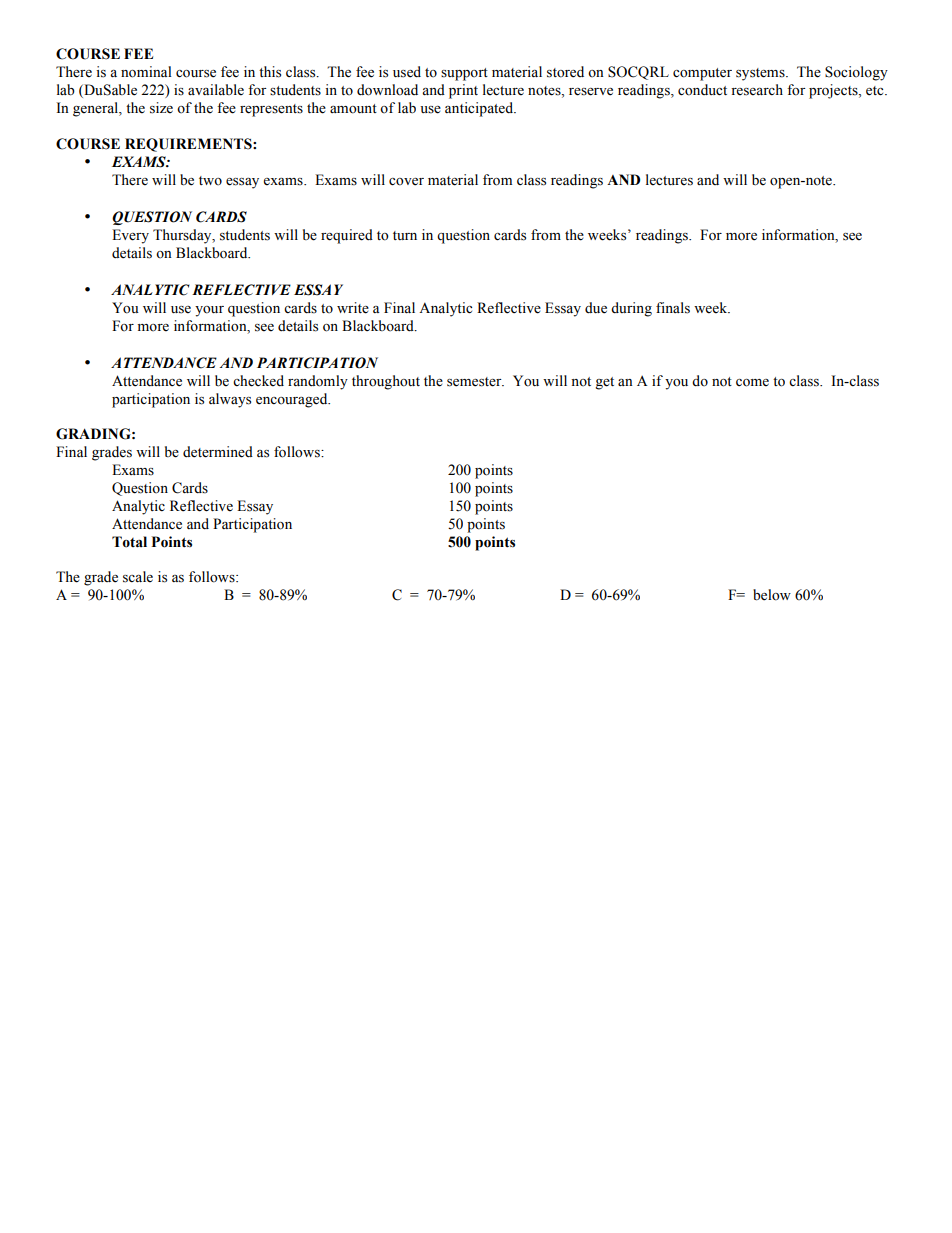 The width and height of the document is (952, 1233). What do you see at coordinates (631, 309) in the document?
I see `during` at bounding box center [631, 309].
